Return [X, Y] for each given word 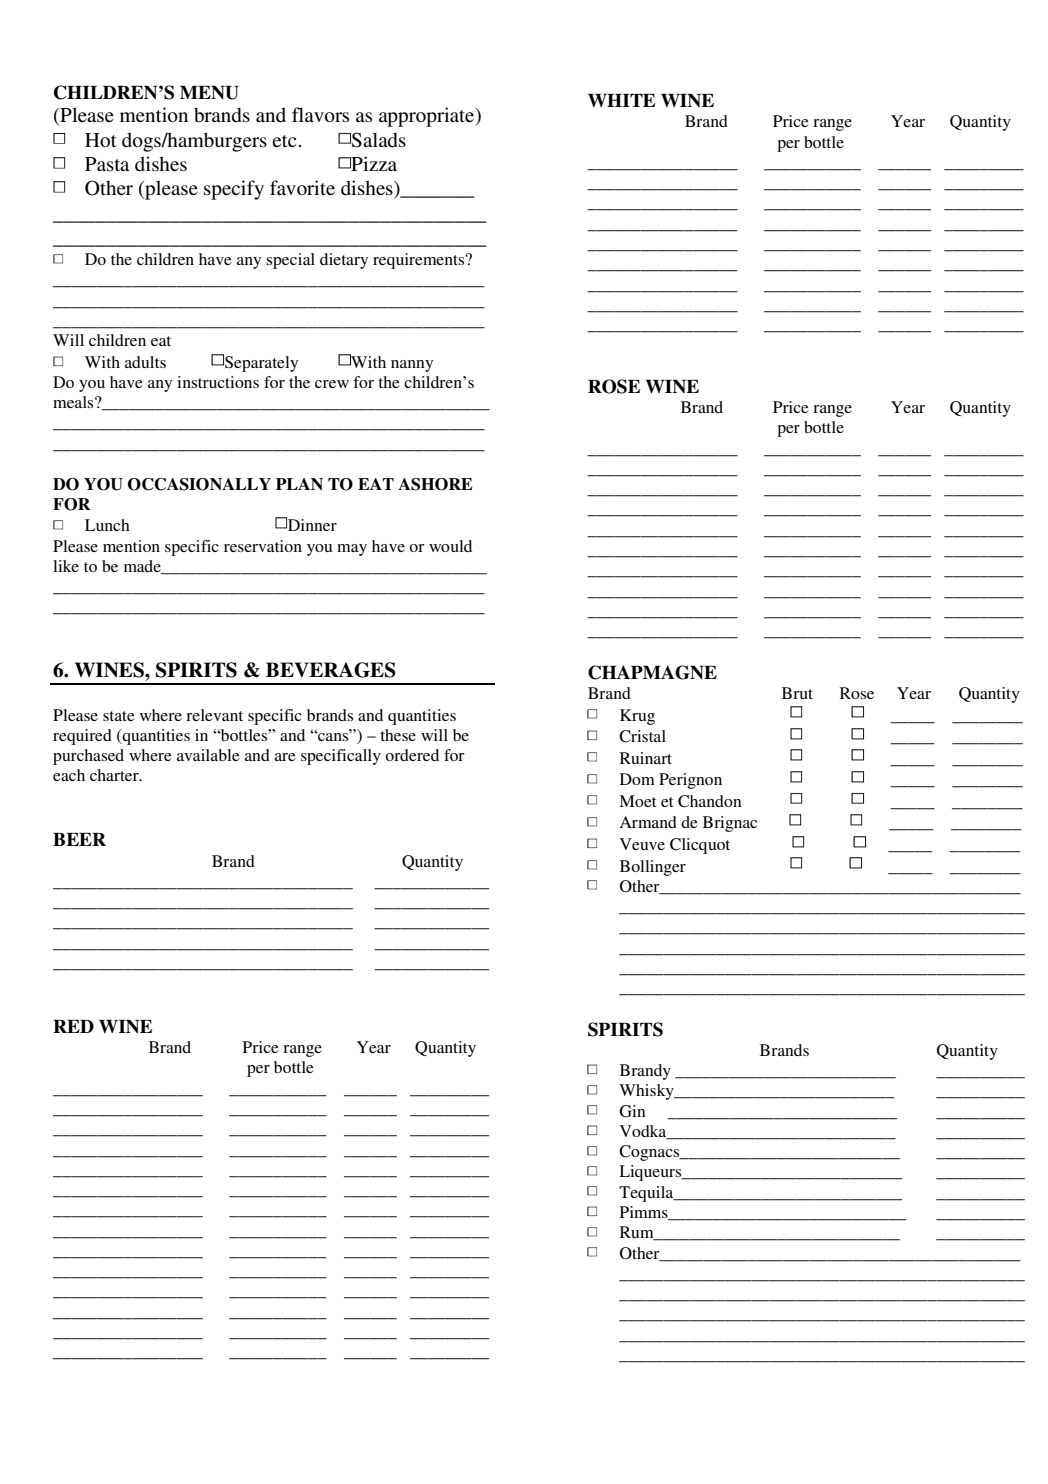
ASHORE [435, 484]
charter [115, 775]
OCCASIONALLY [199, 484]
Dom [637, 779]
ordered [412, 755]
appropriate [428, 117]
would [450, 546]
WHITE [621, 100]
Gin [632, 1111]
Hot [101, 140]
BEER [79, 839]
